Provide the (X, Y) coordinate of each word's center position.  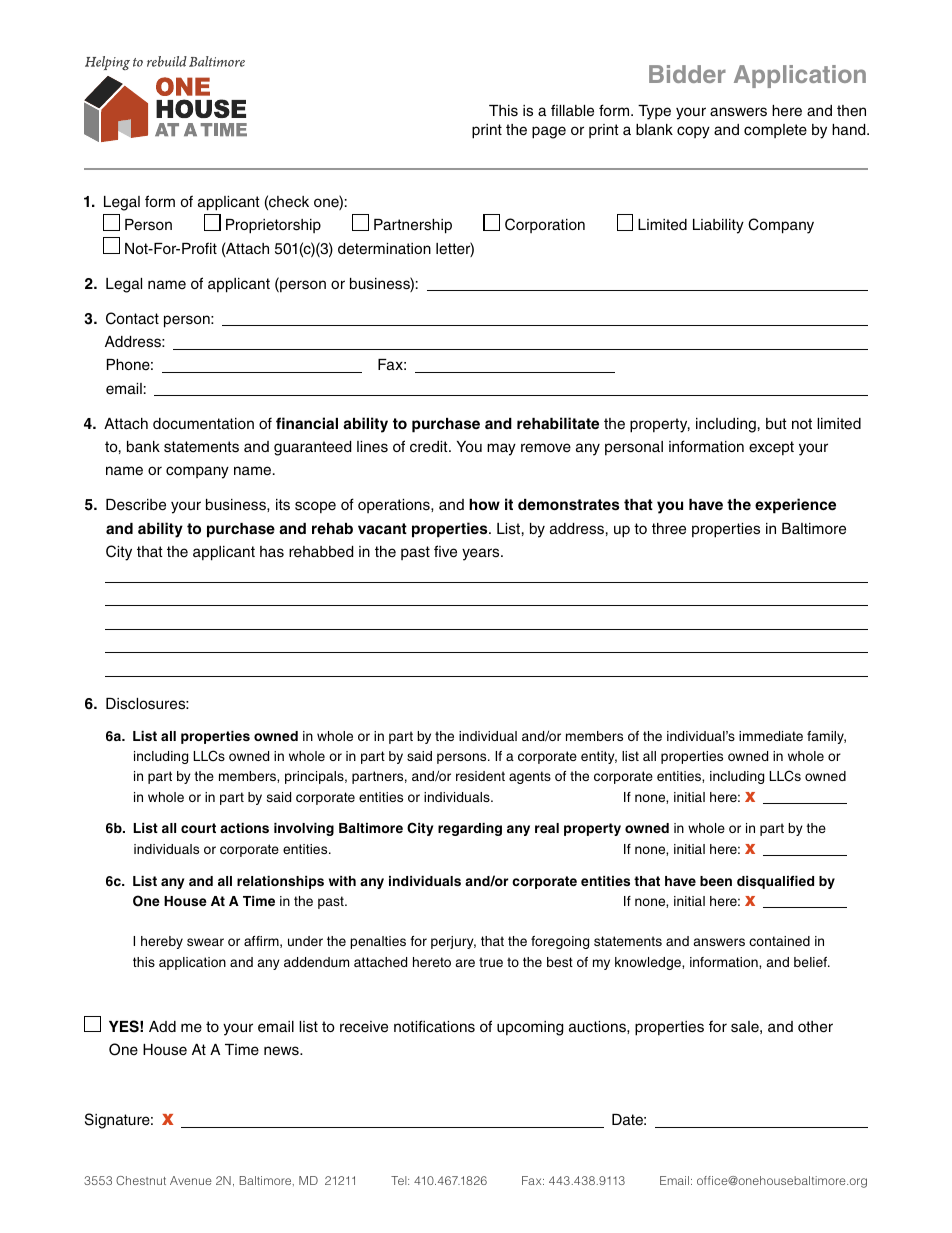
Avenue (191, 1180)
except (771, 448)
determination (384, 249)
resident (480, 776)
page (549, 132)
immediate (771, 736)
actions (244, 828)
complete (775, 131)
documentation (203, 424)
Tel (400, 1180)
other (815, 1027)
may (501, 449)
